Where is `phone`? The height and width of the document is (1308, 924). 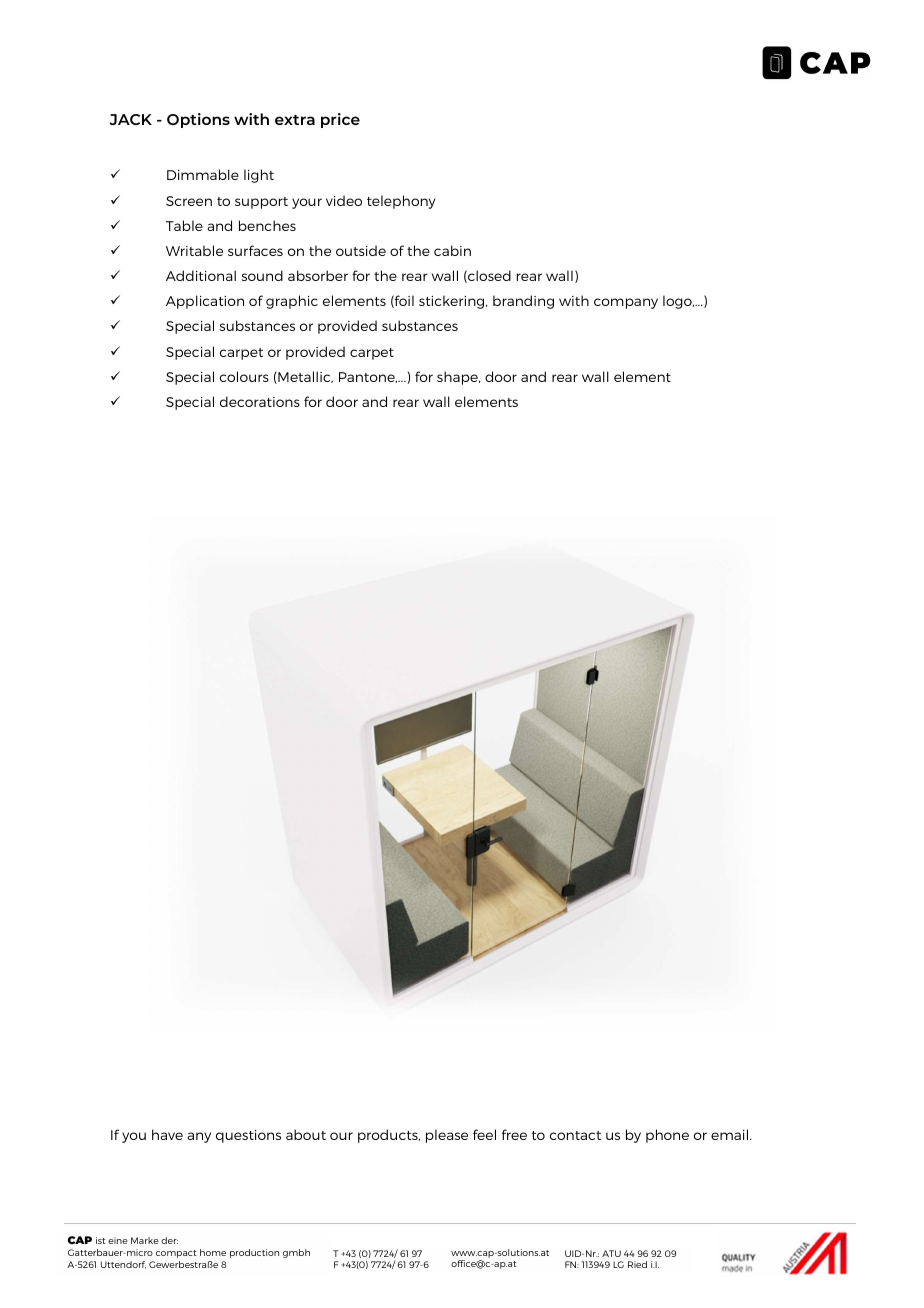 phone is located at coordinates (667, 1136).
